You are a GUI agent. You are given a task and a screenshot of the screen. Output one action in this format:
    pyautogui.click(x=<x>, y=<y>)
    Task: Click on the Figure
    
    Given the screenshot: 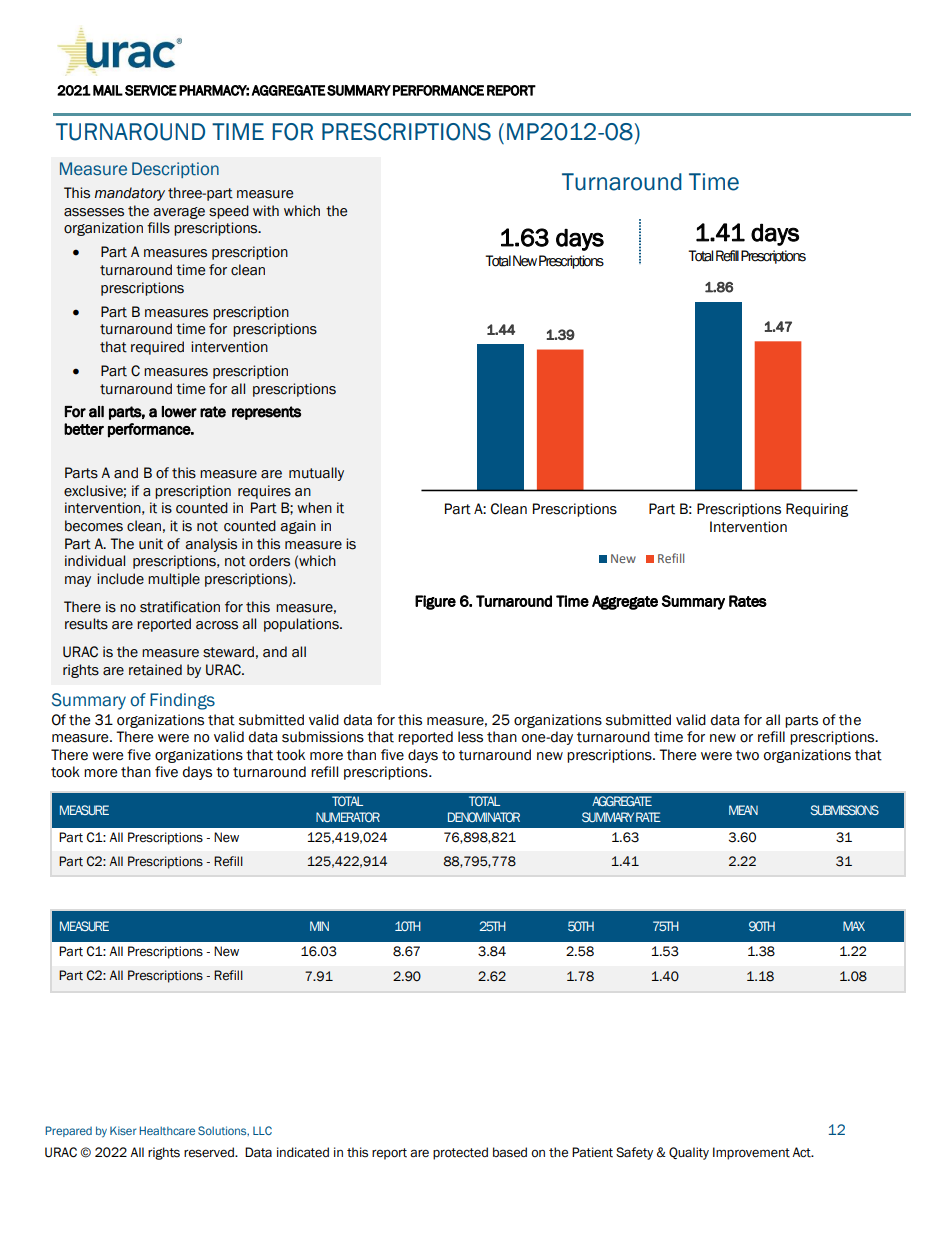 What is the action you would take?
    pyautogui.click(x=435, y=602)
